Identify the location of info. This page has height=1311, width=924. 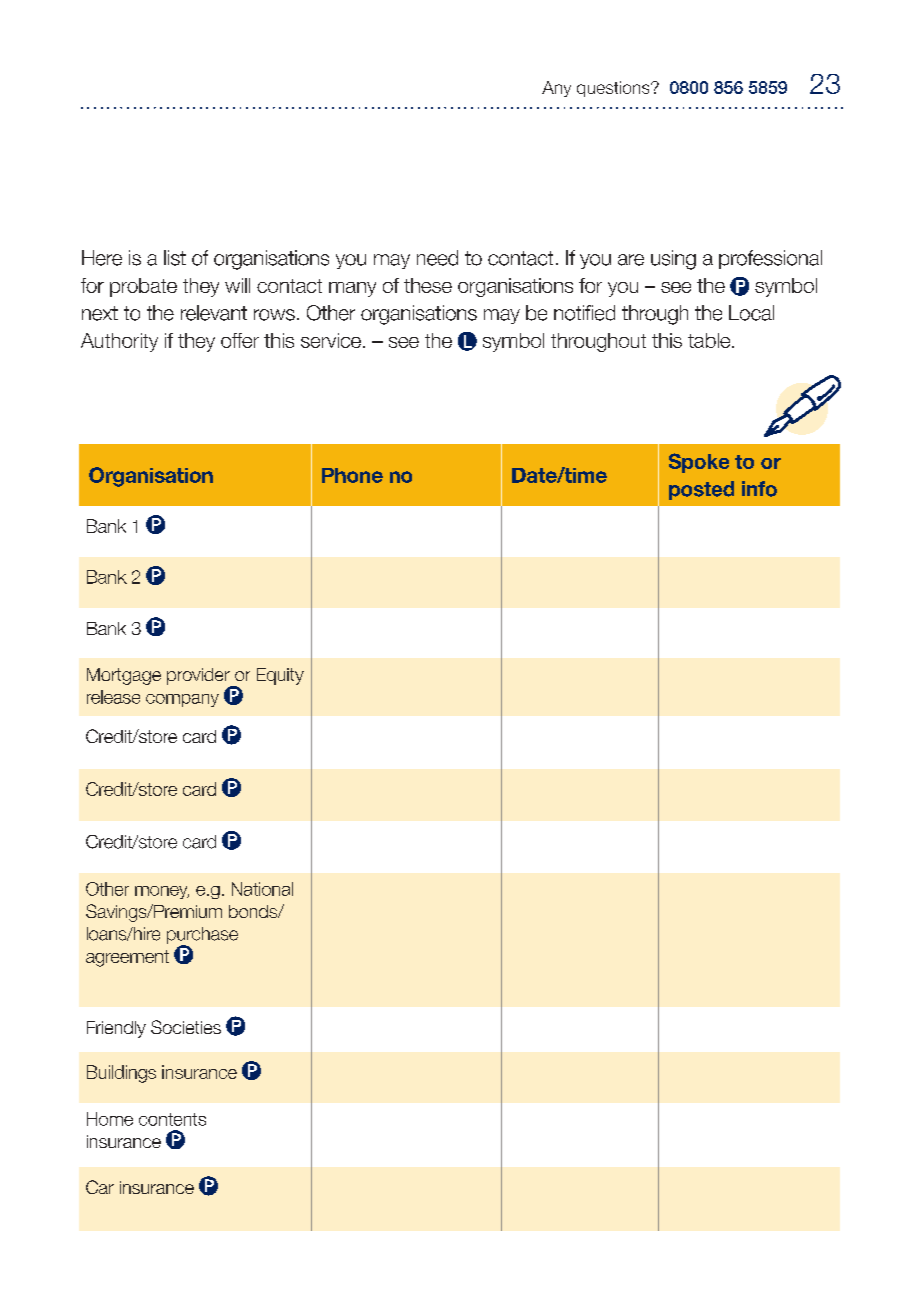
(759, 489).
